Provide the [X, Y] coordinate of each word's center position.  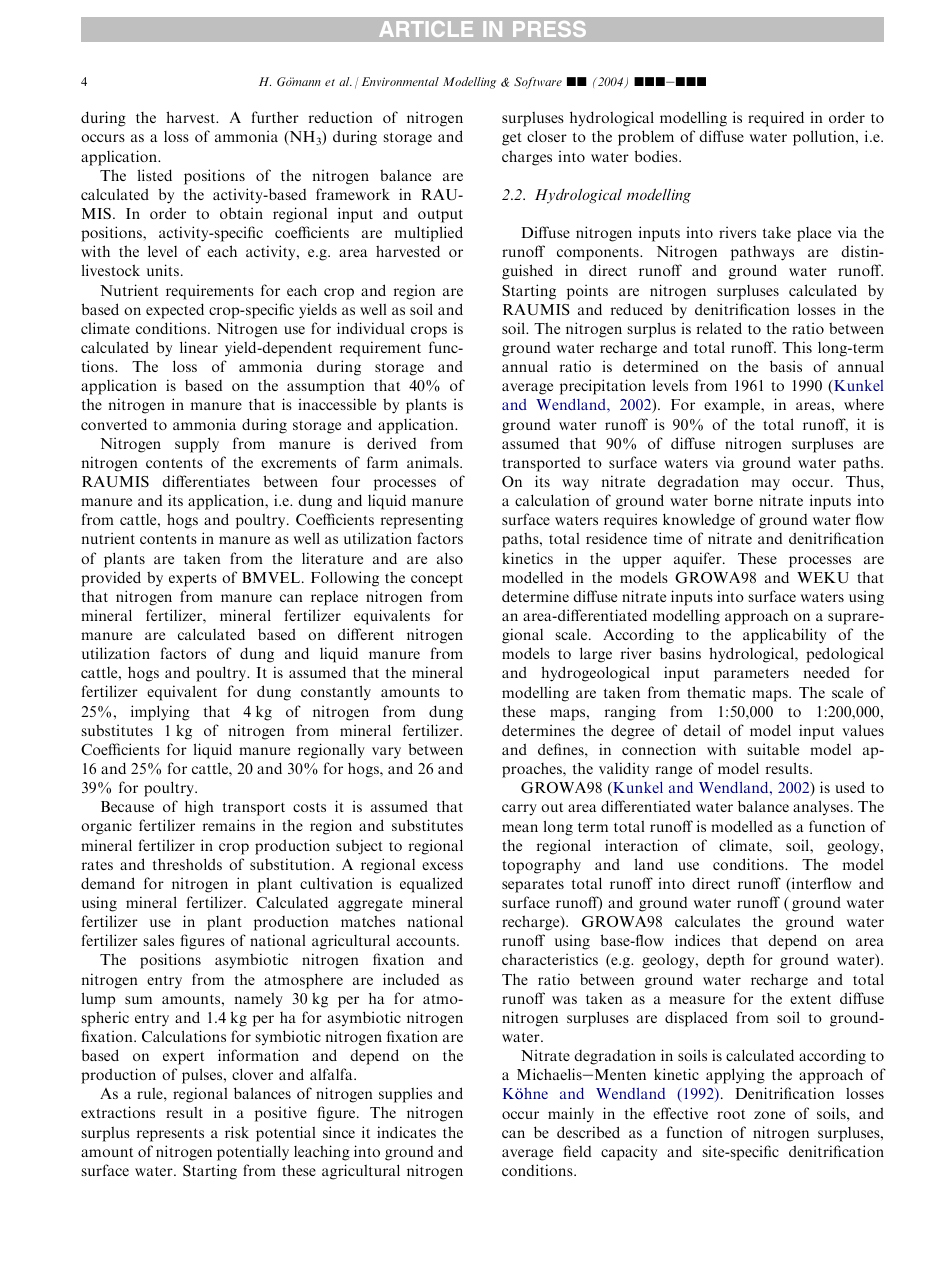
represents [170, 1135]
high [199, 808]
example [733, 406]
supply [197, 445]
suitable [773, 749]
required [776, 119]
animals [434, 462]
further [275, 117]
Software [538, 83]
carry [519, 810]
